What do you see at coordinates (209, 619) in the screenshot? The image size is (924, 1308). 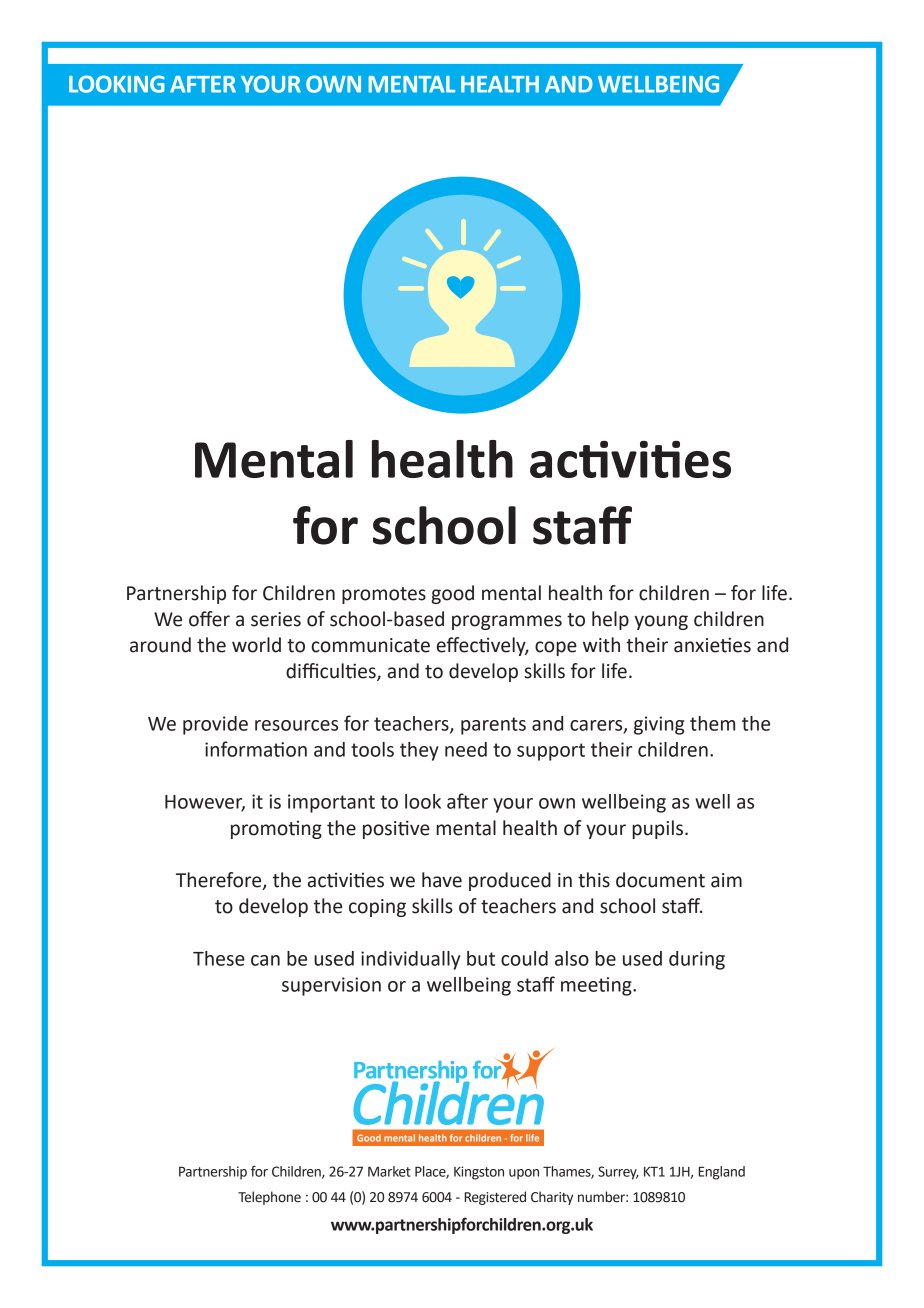 I see `offer` at bounding box center [209, 619].
